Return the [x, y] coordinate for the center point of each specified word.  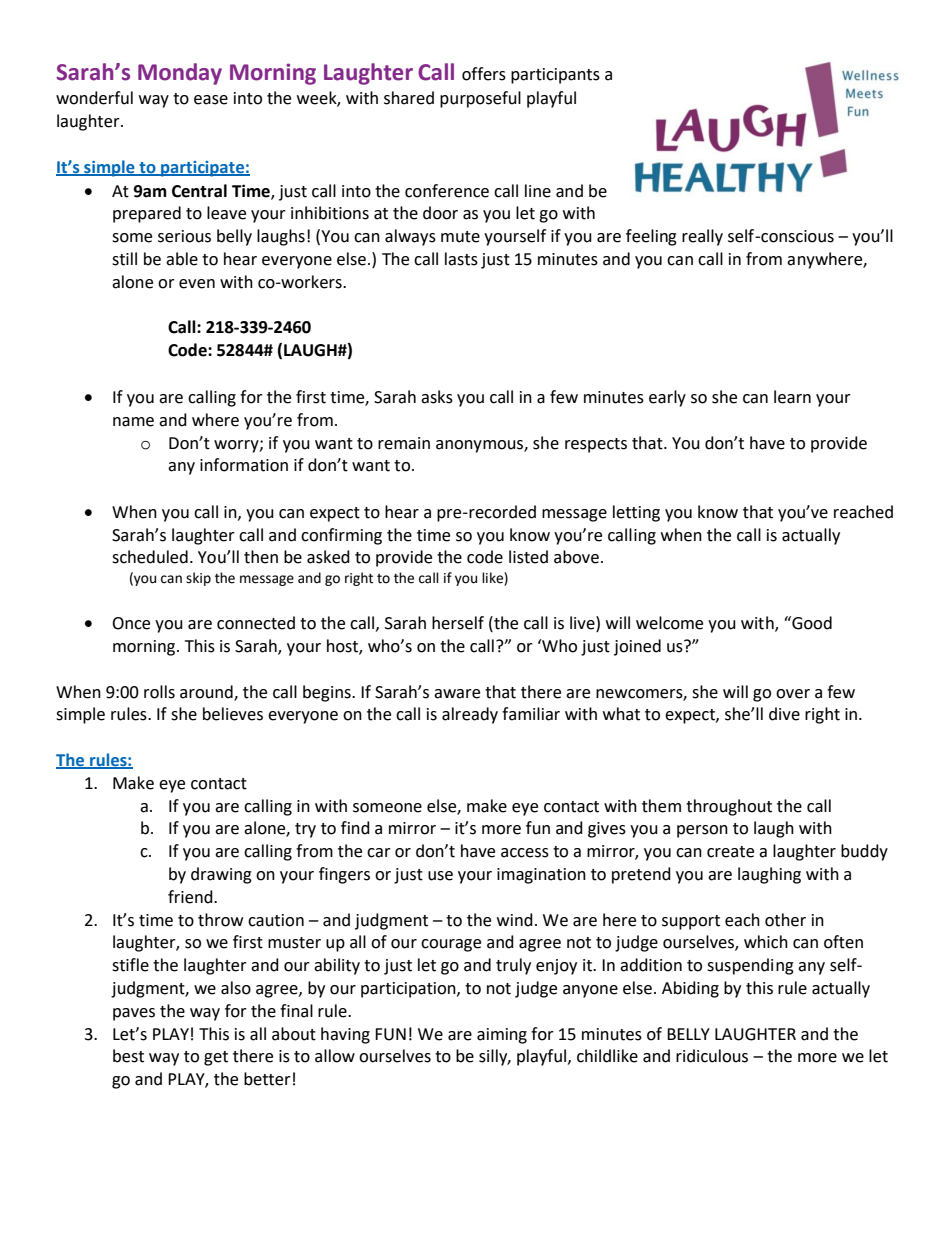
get [216, 1058]
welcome [669, 623]
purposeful [480, 99]
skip [198, 579]
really [702, 237]
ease [211, 100]
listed [528, 557]
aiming [502, 1036]
